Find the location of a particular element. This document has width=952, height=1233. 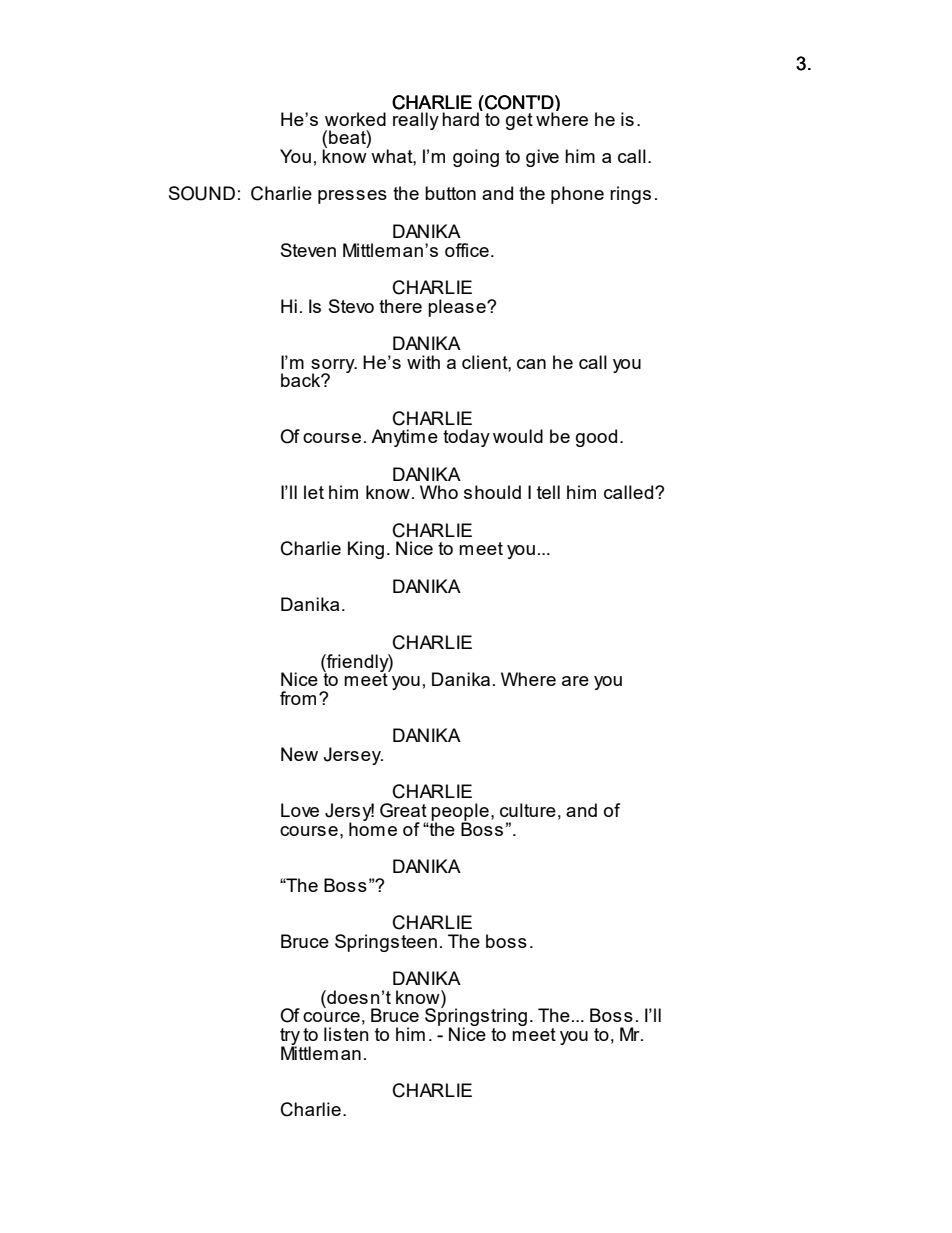

really is located at coordinates (416, 121).
